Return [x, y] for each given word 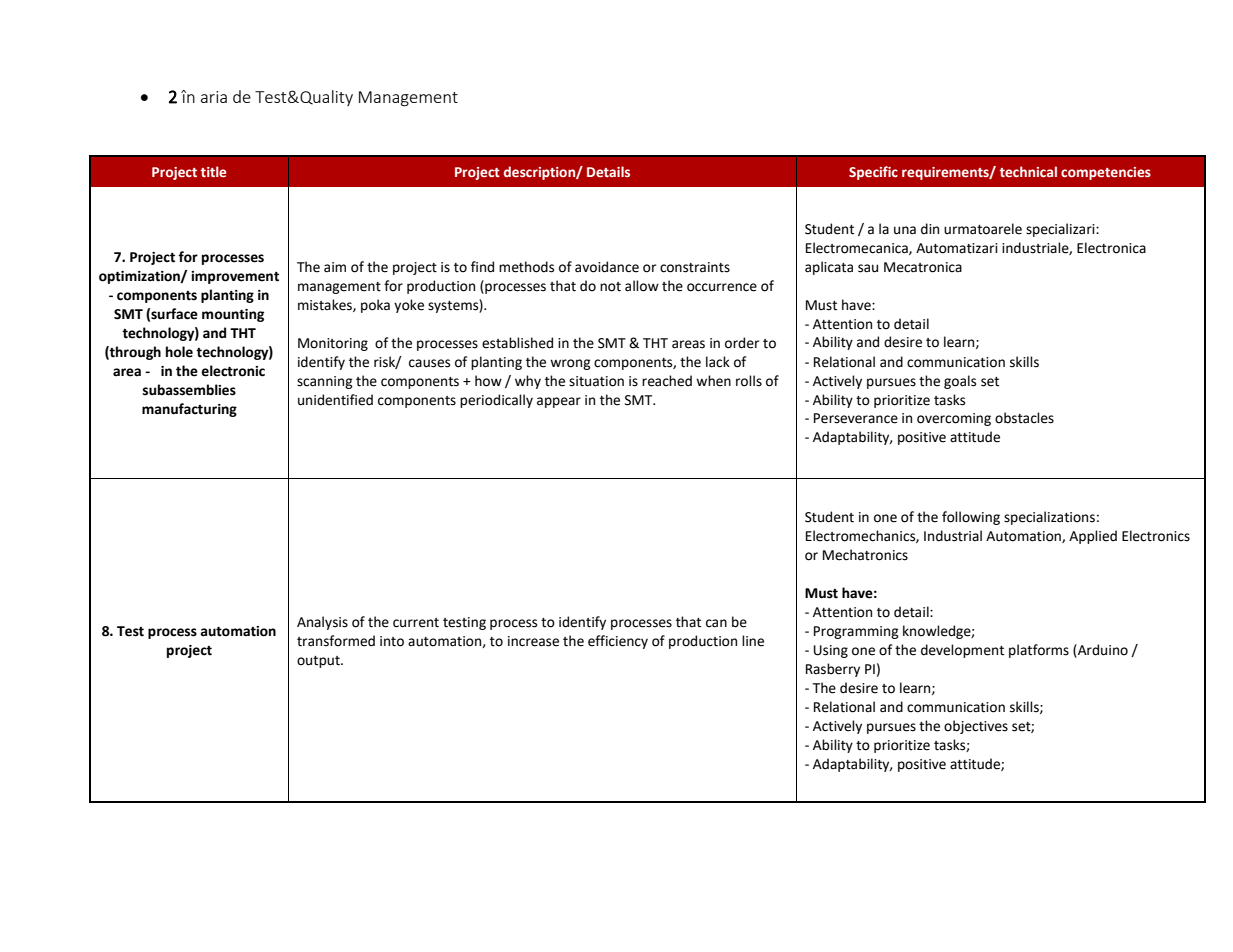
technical [1028, 171]
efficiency [618, 642]
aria [214, 97]
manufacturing [189, 410]
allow [642, 286]
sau [868, 268]
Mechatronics [865, 555]
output [319, 662]
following [971, 518]
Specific [873, 173]
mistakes [326, 305]
